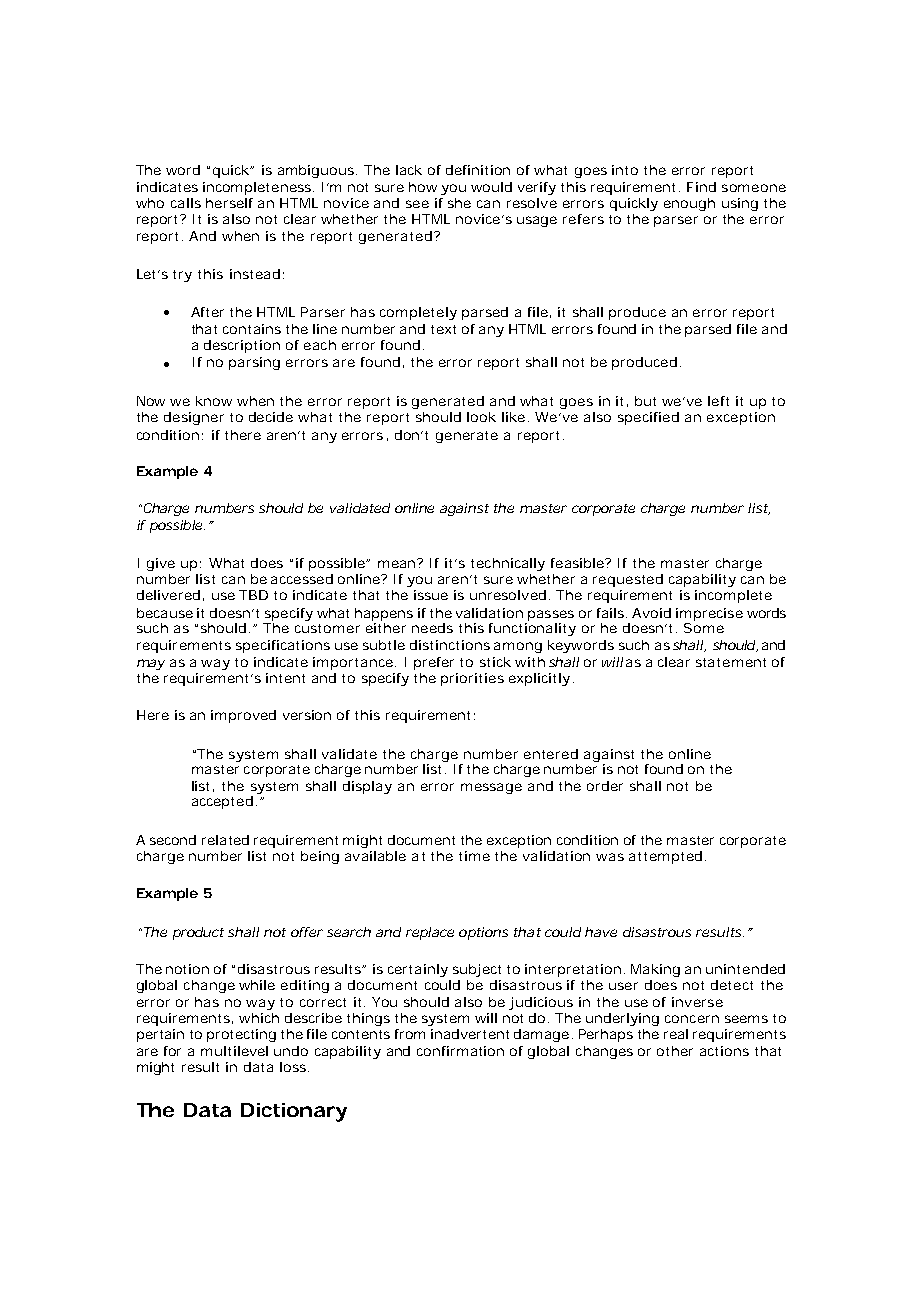 This screenshot has height=1307, width=924. What do you see at coordinates (450, 645) in the screenshot?
I see `distinctions` at bounding box center [450, 645].
